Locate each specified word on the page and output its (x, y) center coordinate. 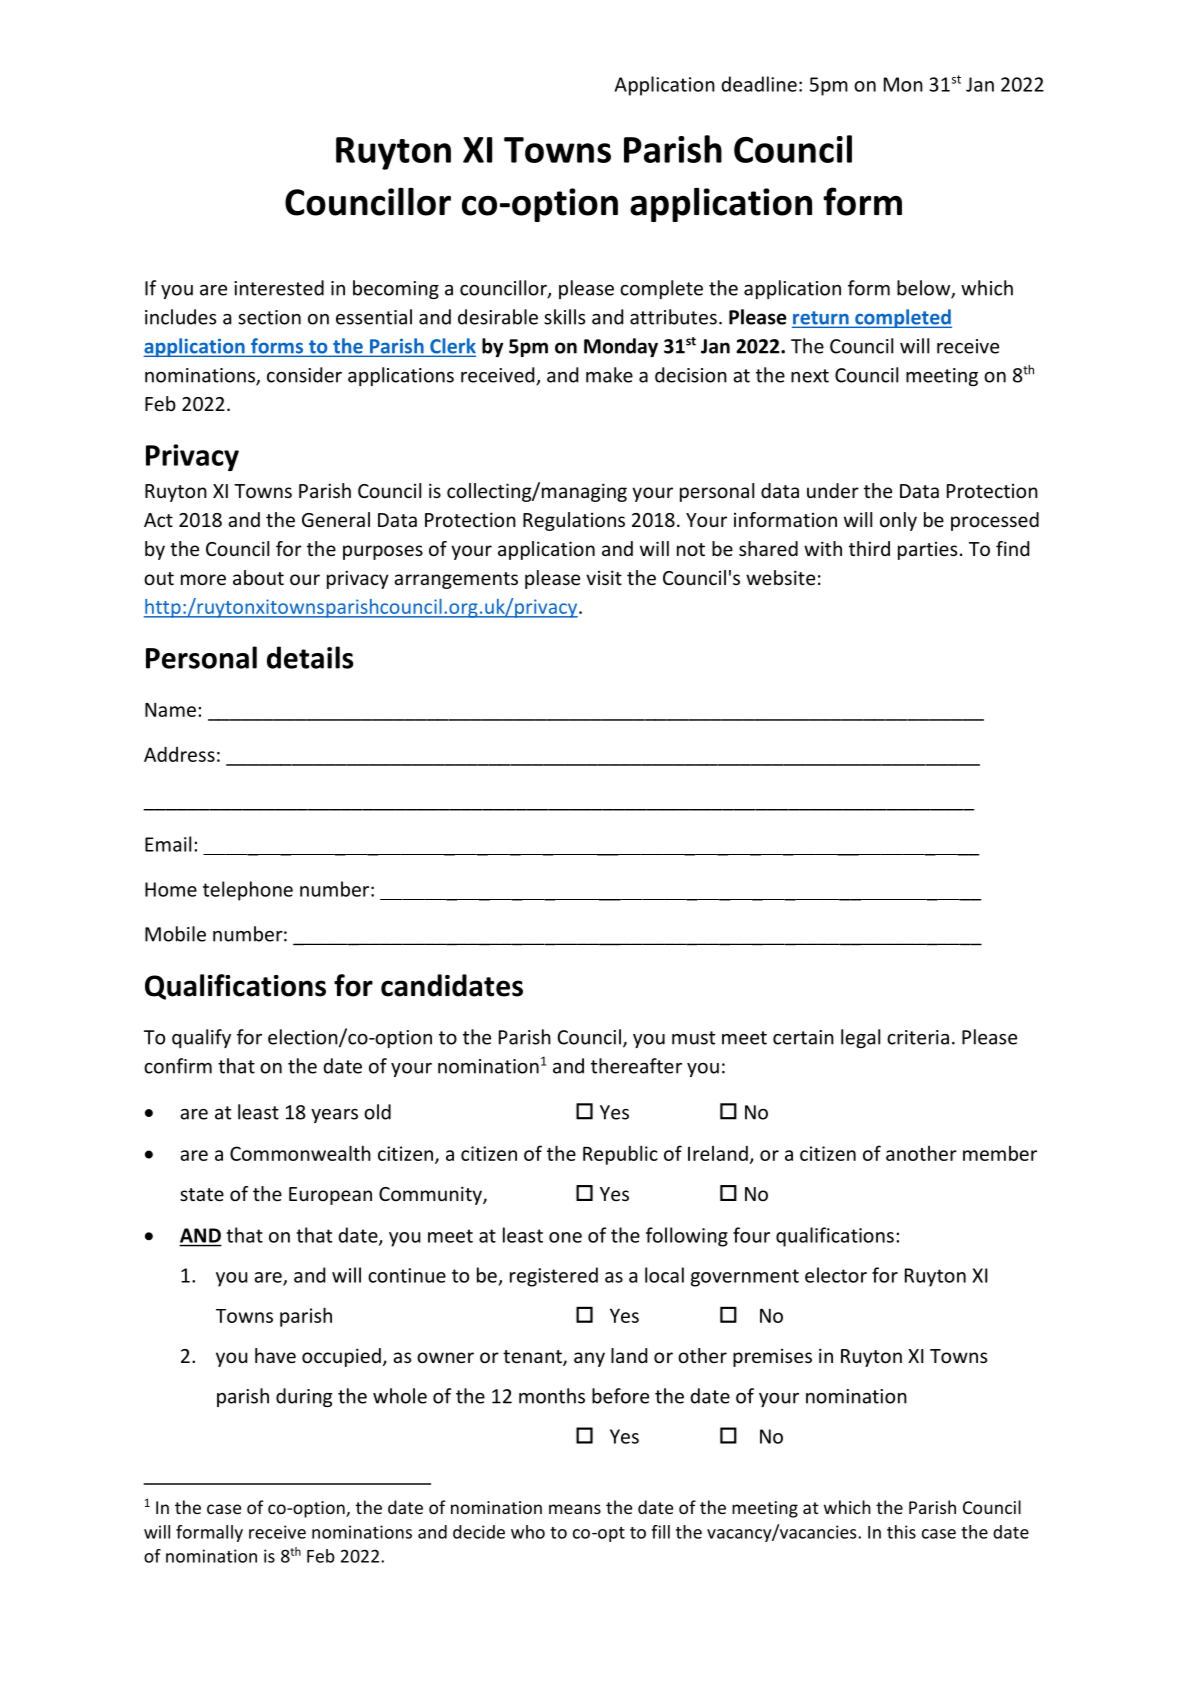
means (575, 1509)
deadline (759, 84)
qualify (201, 1038)
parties (927, 550)
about (258, 577)
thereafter (636, 1066)
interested (279, 288)
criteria (918, 1037)
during (304, 1397)
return (821, 319)
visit (604, 577)
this (901, 1532)
